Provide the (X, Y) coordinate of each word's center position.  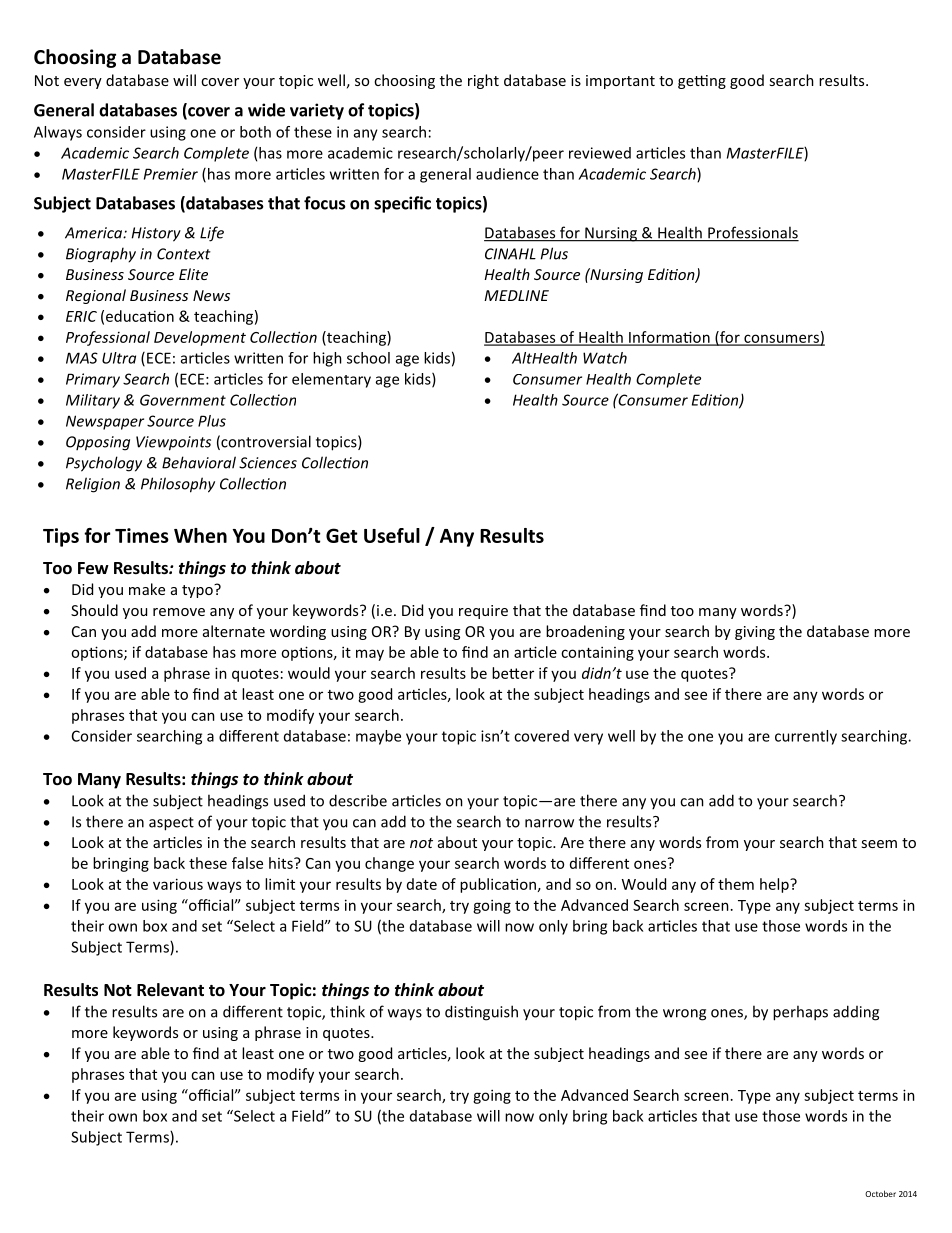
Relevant (170, 990)
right (483, 81)
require (483, 612)
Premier (171, 174)
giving (755, 633)
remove (179, 612)
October (880, 1193)
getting (702, 82)
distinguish (481, 1013)
